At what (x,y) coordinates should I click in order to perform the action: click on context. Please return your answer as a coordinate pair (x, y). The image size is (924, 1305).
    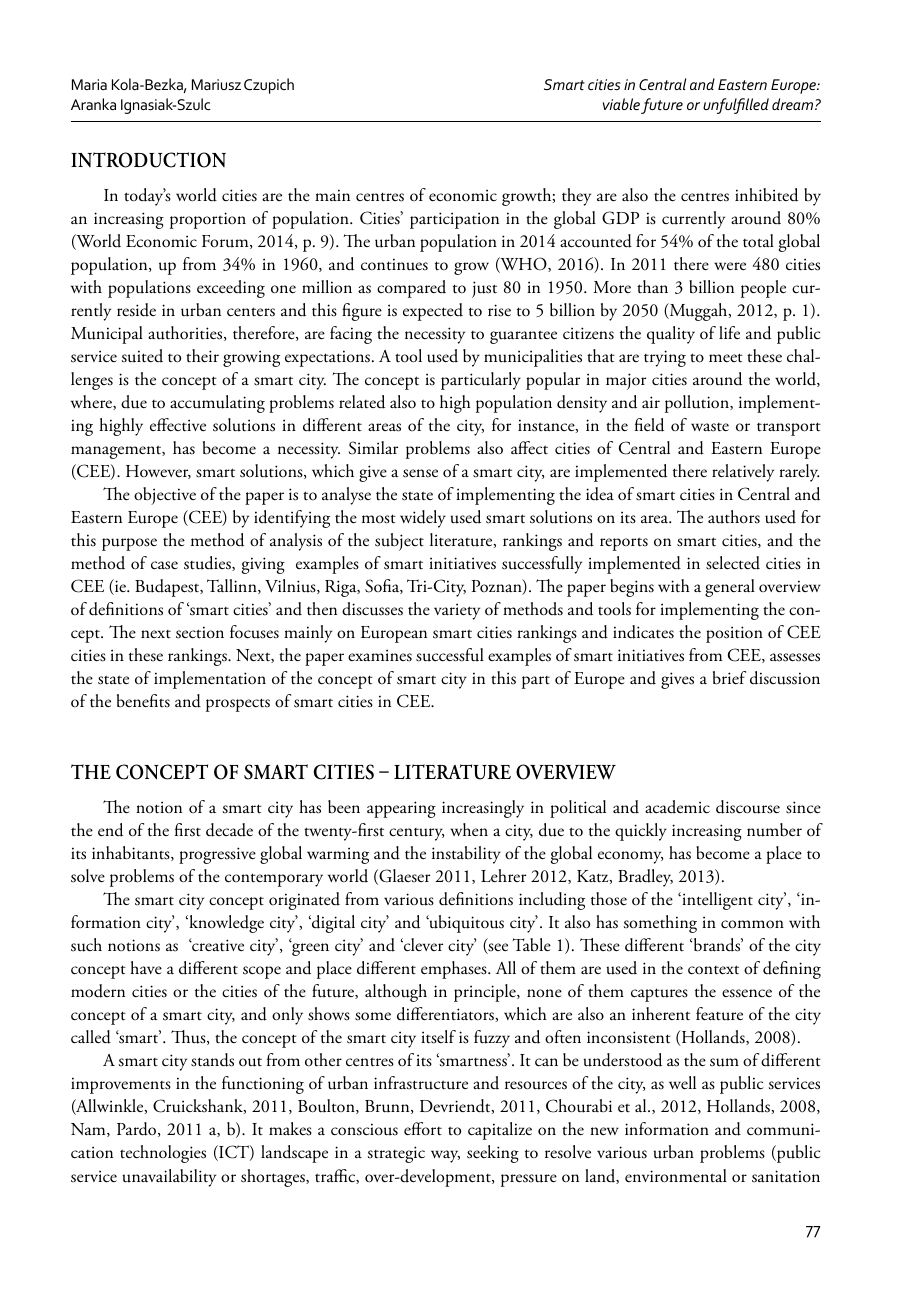
    Looking at the image, I should click on (713, 970).
